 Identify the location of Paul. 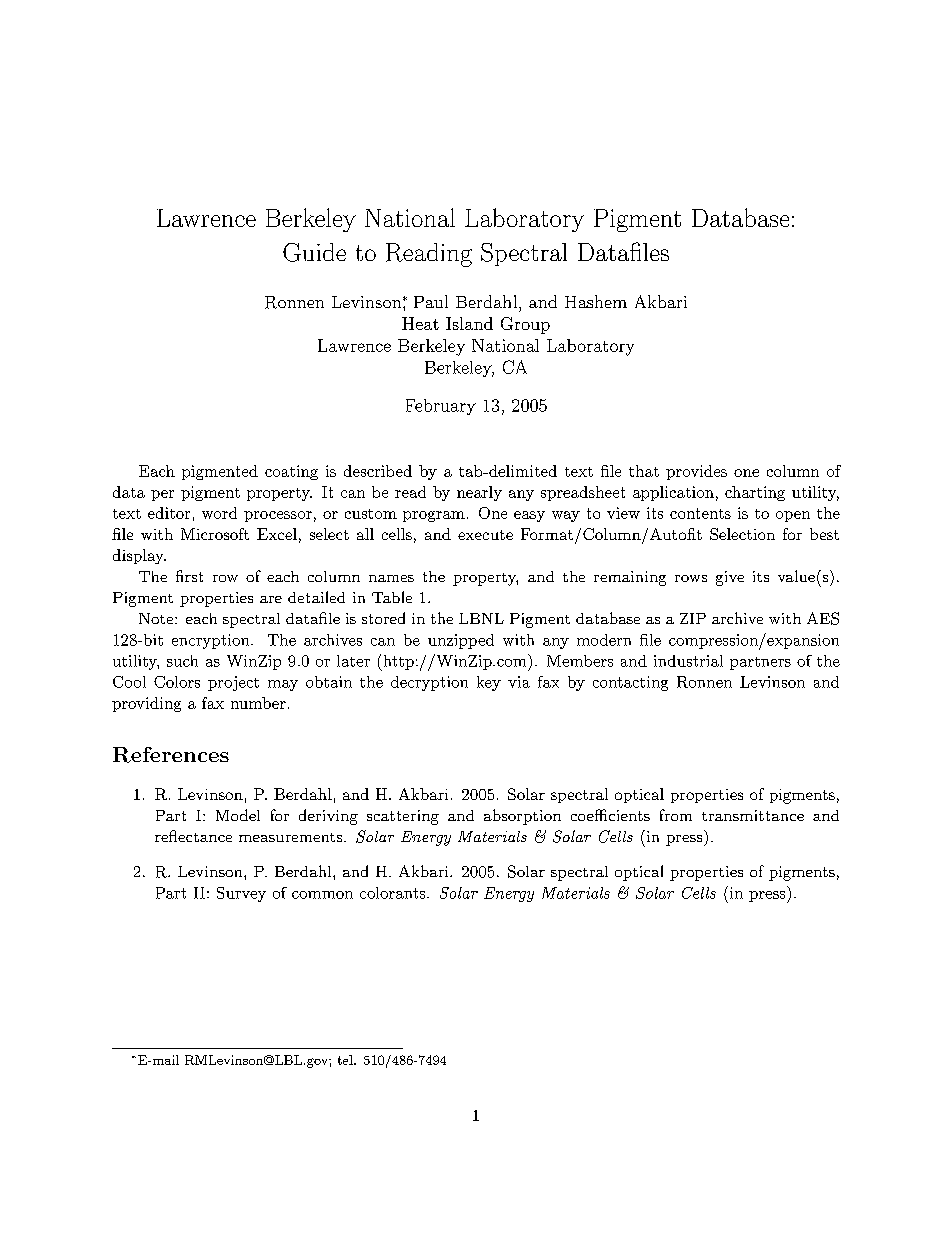
(431, 301).
